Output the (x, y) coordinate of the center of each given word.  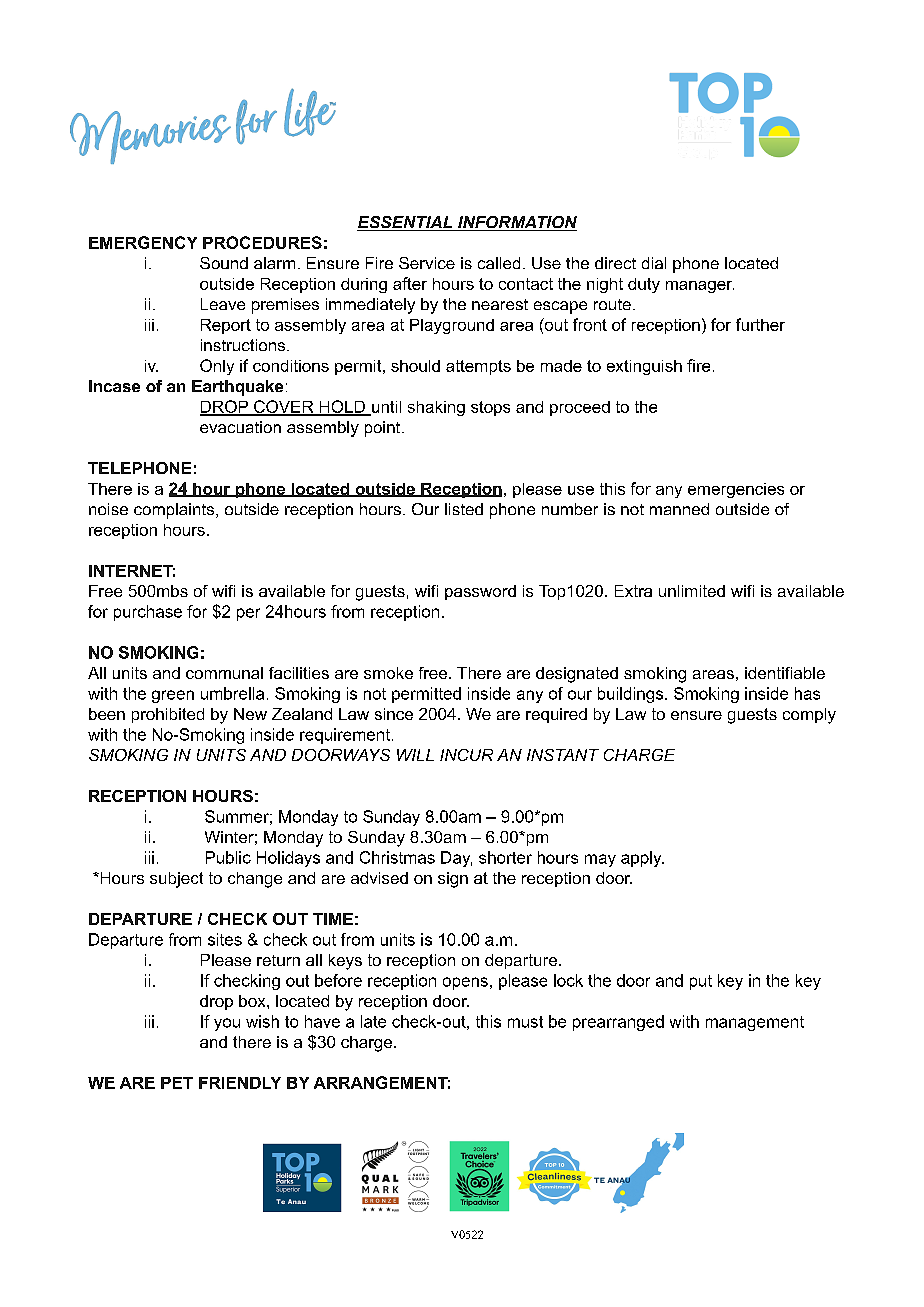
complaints (175, 511)
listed (464, 509)
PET (177, 1083)
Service (427, 263)
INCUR (466, 755)
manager (700, 287)
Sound (224, 263)
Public (228, 857)
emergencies (736, 490)
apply (642, 859)
